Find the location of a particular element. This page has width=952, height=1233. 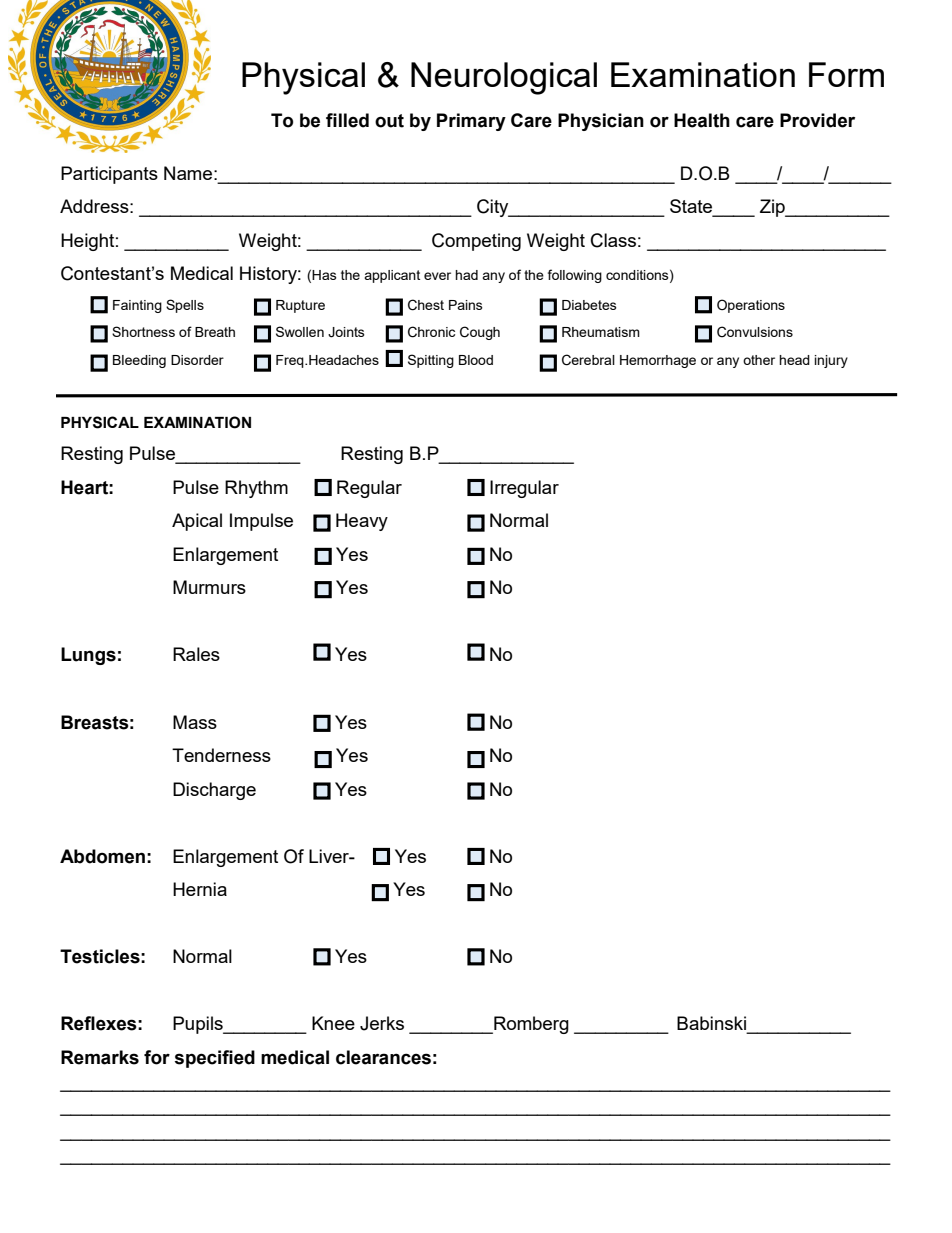

Jerks is located at coordinates (382, 1023).
